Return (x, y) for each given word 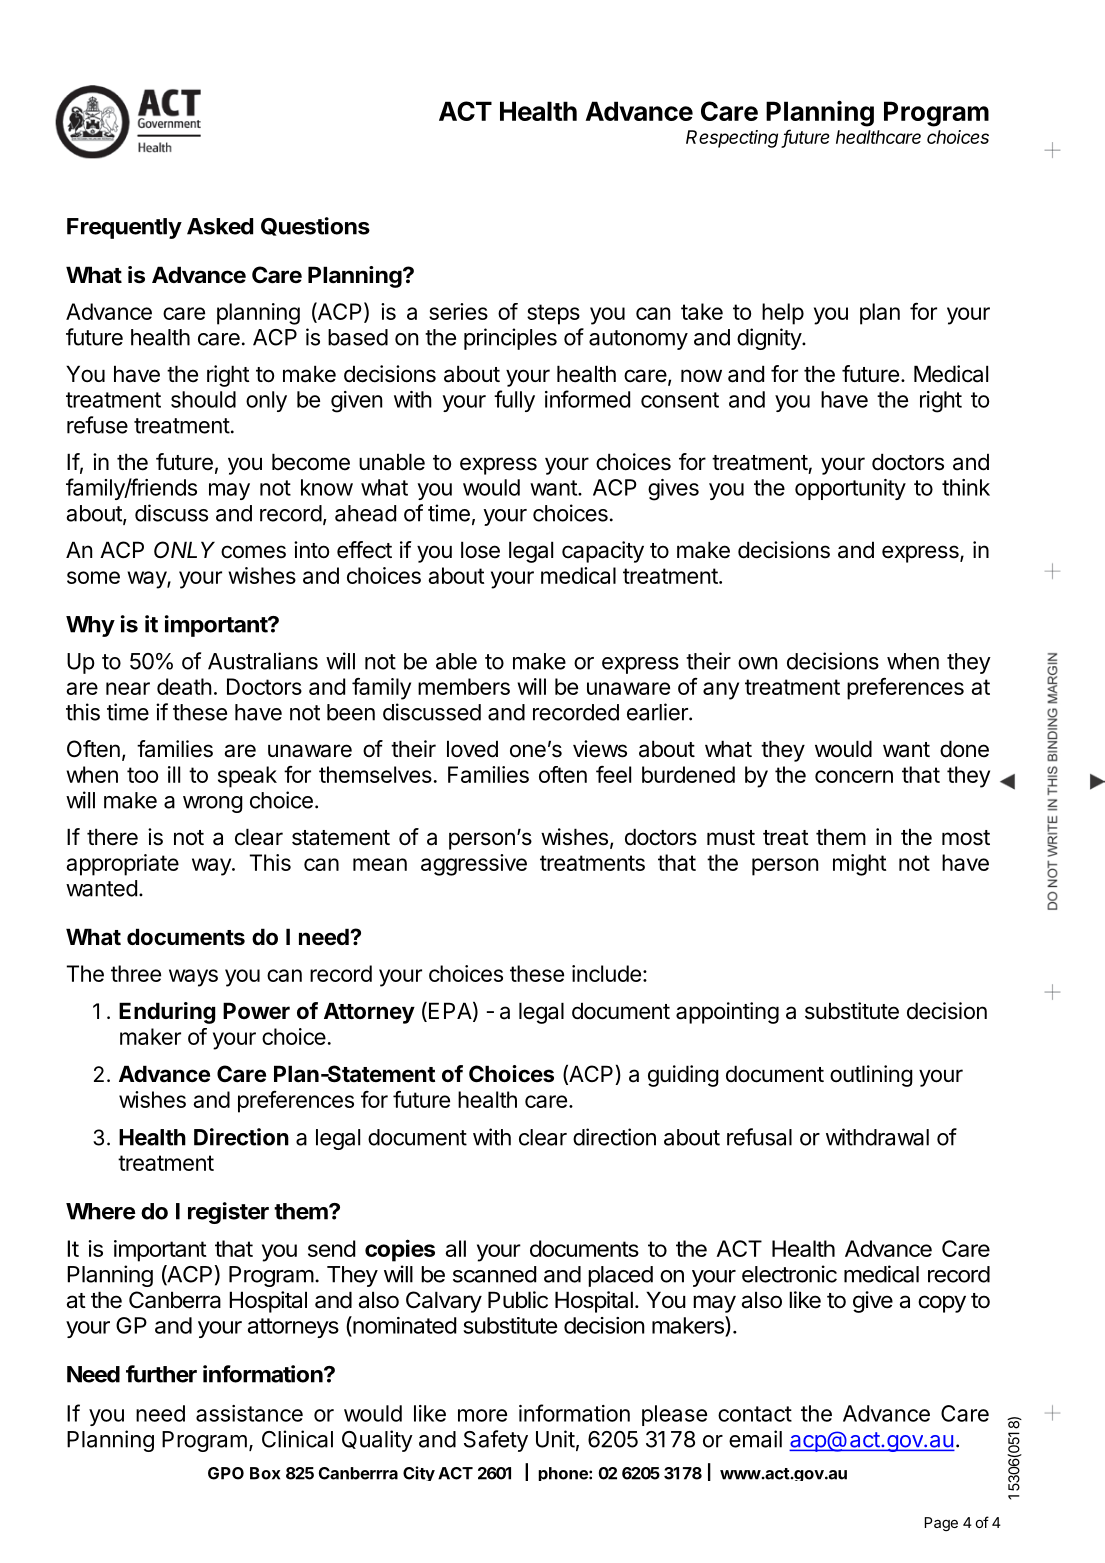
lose (480, 550)
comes (253, 552)
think (966, 487)
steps (553, 314)
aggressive (474, 865)
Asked (220, 226)
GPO (226, 1473)
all (456, 1248)
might (859, 865)
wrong (213, 804)
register (228, 1213)
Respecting (732, 139)
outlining (871, 1076)
